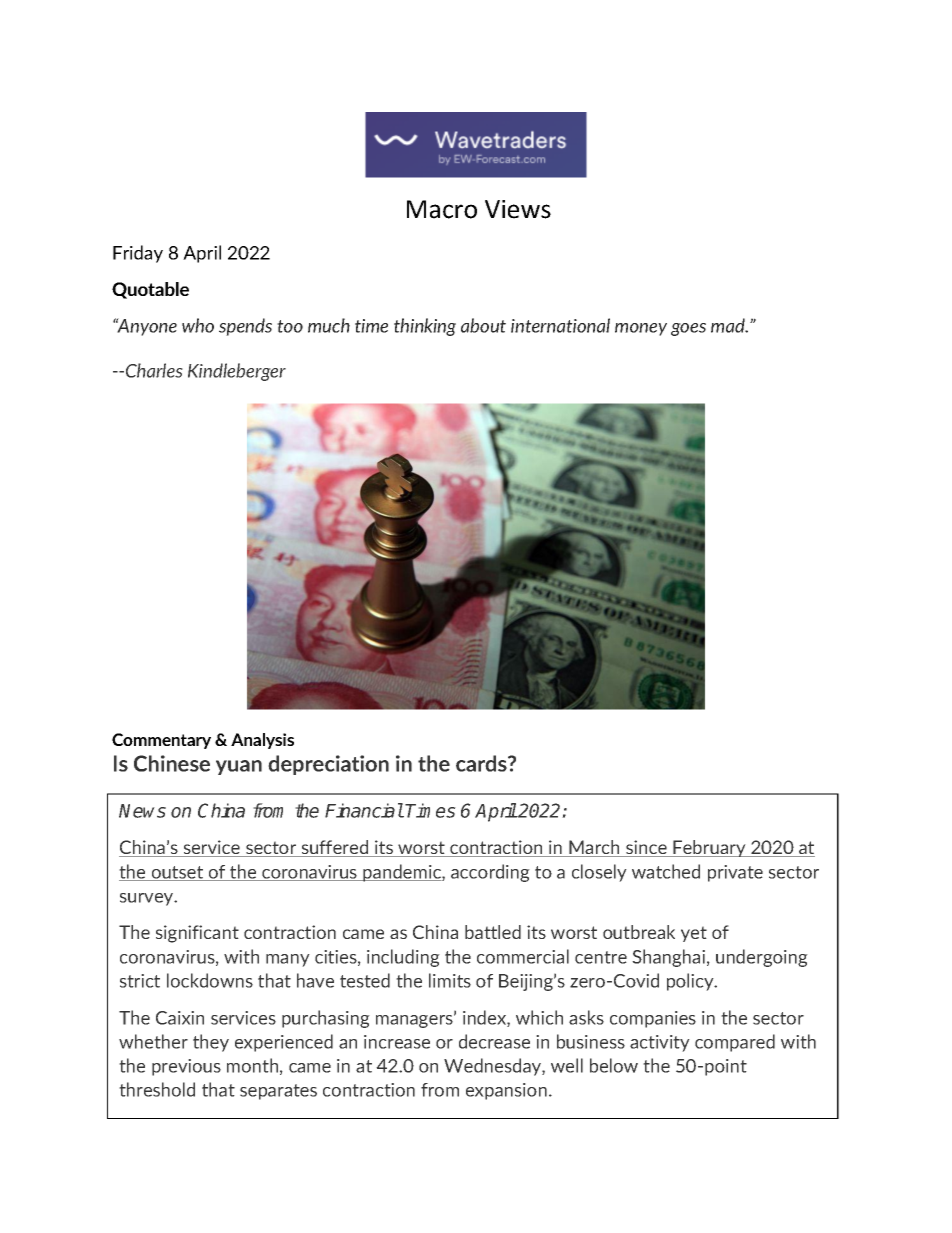 Image resolution: width=952 pixels, height=1233 pixels. I want to click on Macro, so click(442, 209).
